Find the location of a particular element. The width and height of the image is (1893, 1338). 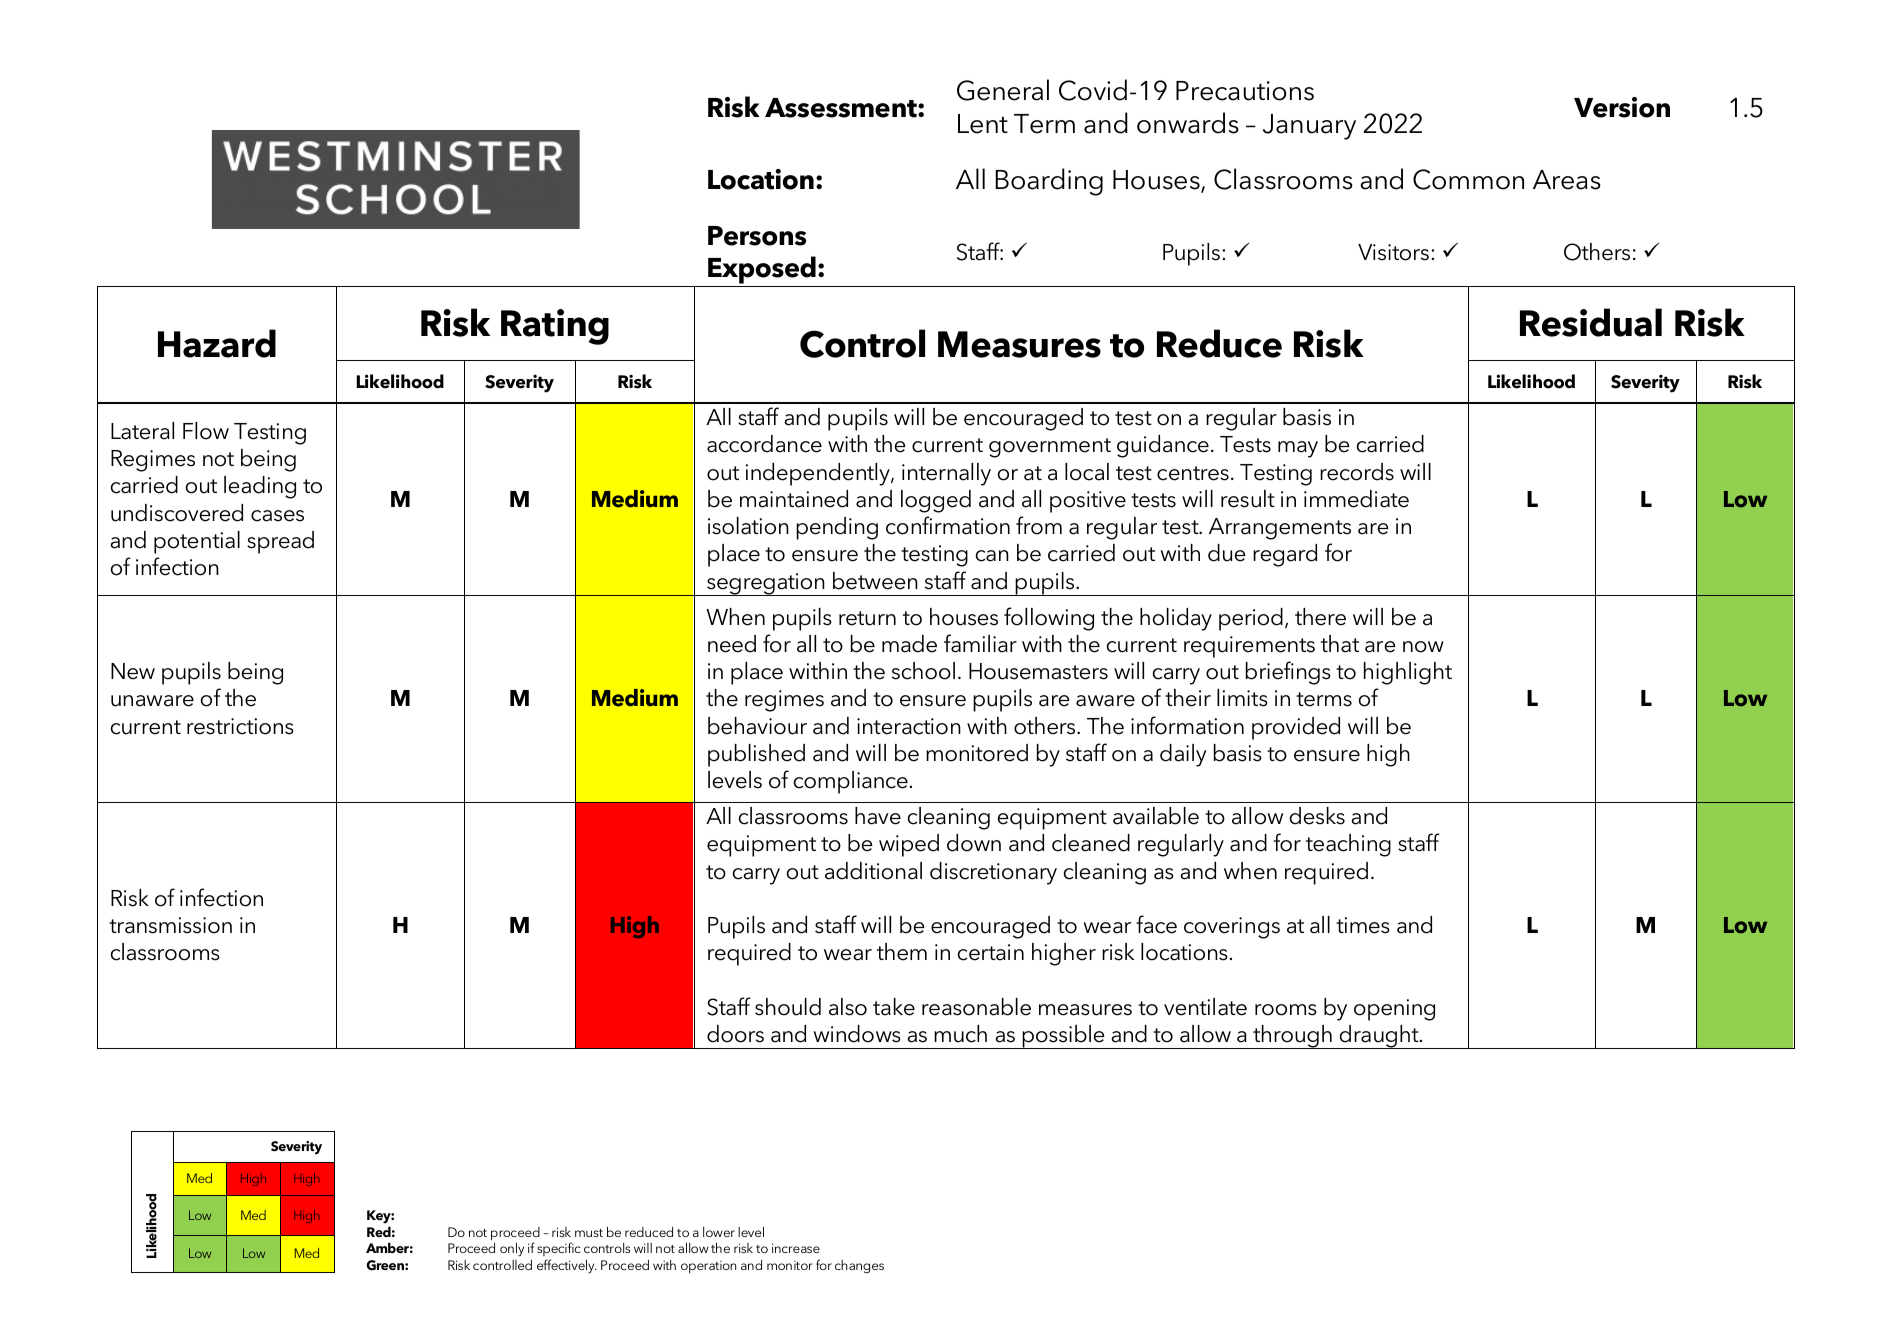

them is located at coordinates (902, 952).
